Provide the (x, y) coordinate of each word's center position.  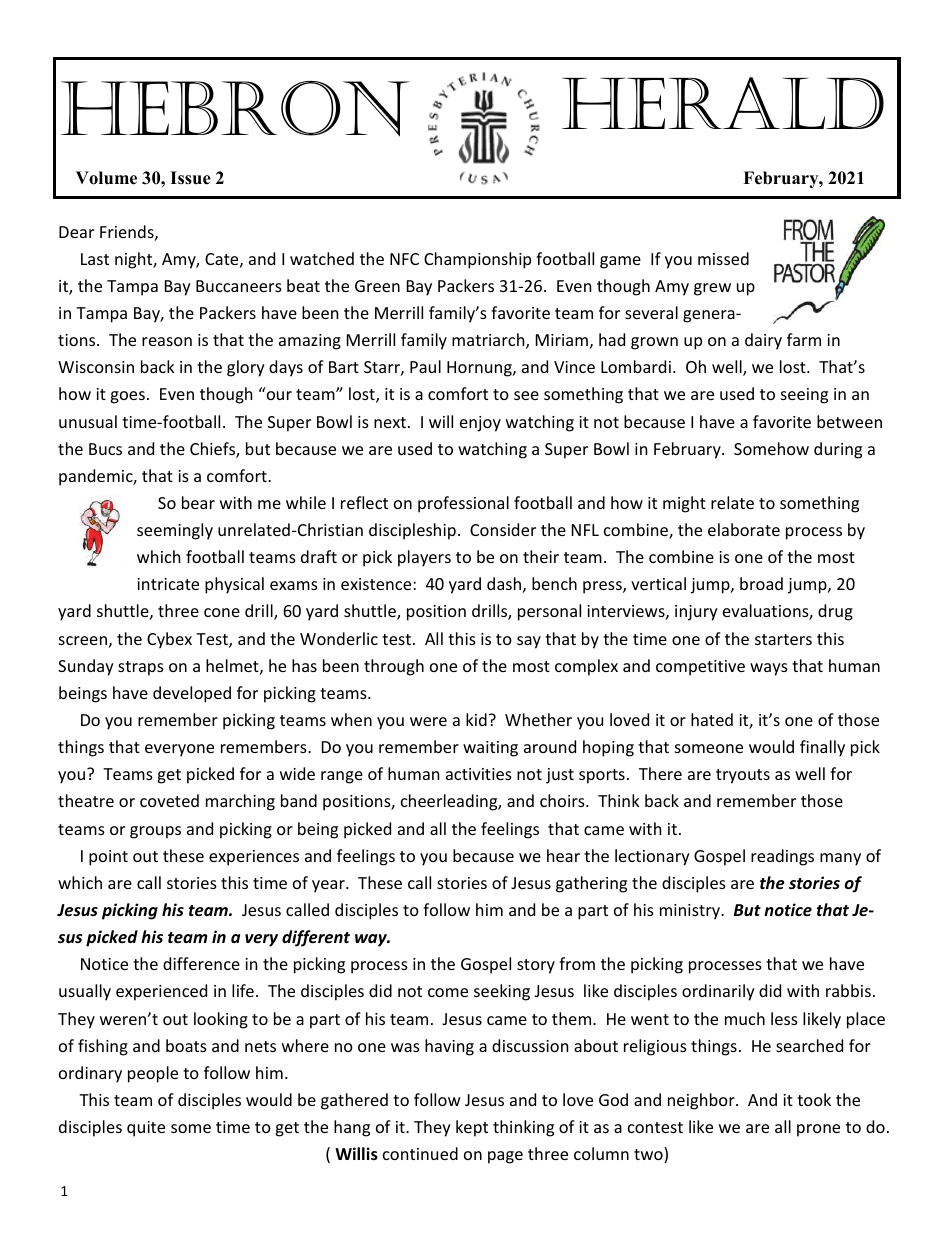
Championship (477, 260)
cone (222, 612)
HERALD (723, 103)
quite (146, 1129)
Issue (190, 178)
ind (762, 1099)
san (529, 642)
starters (783, 639)
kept (472, 1128)
